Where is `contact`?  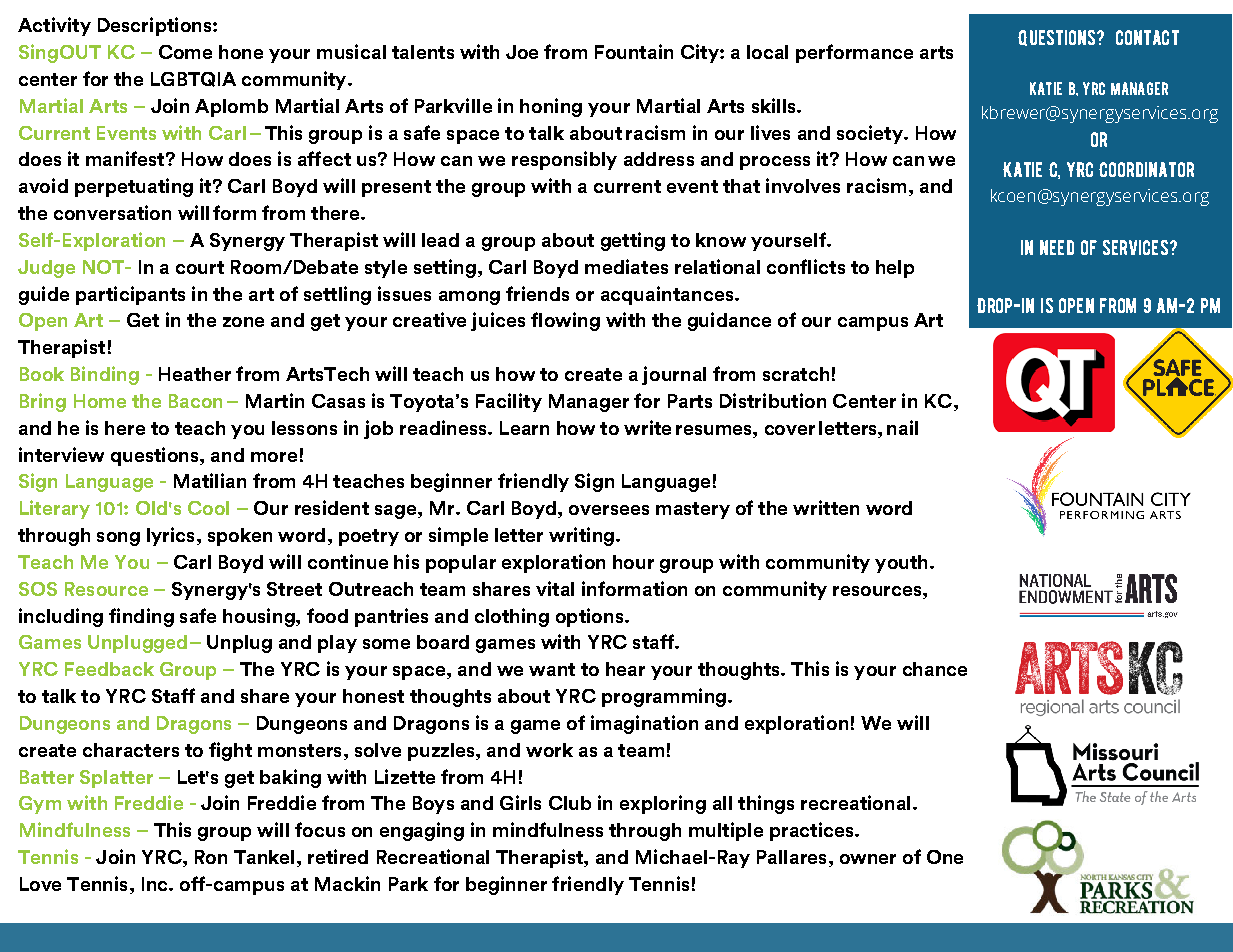 contact is located at coordinates (1147, 37).
